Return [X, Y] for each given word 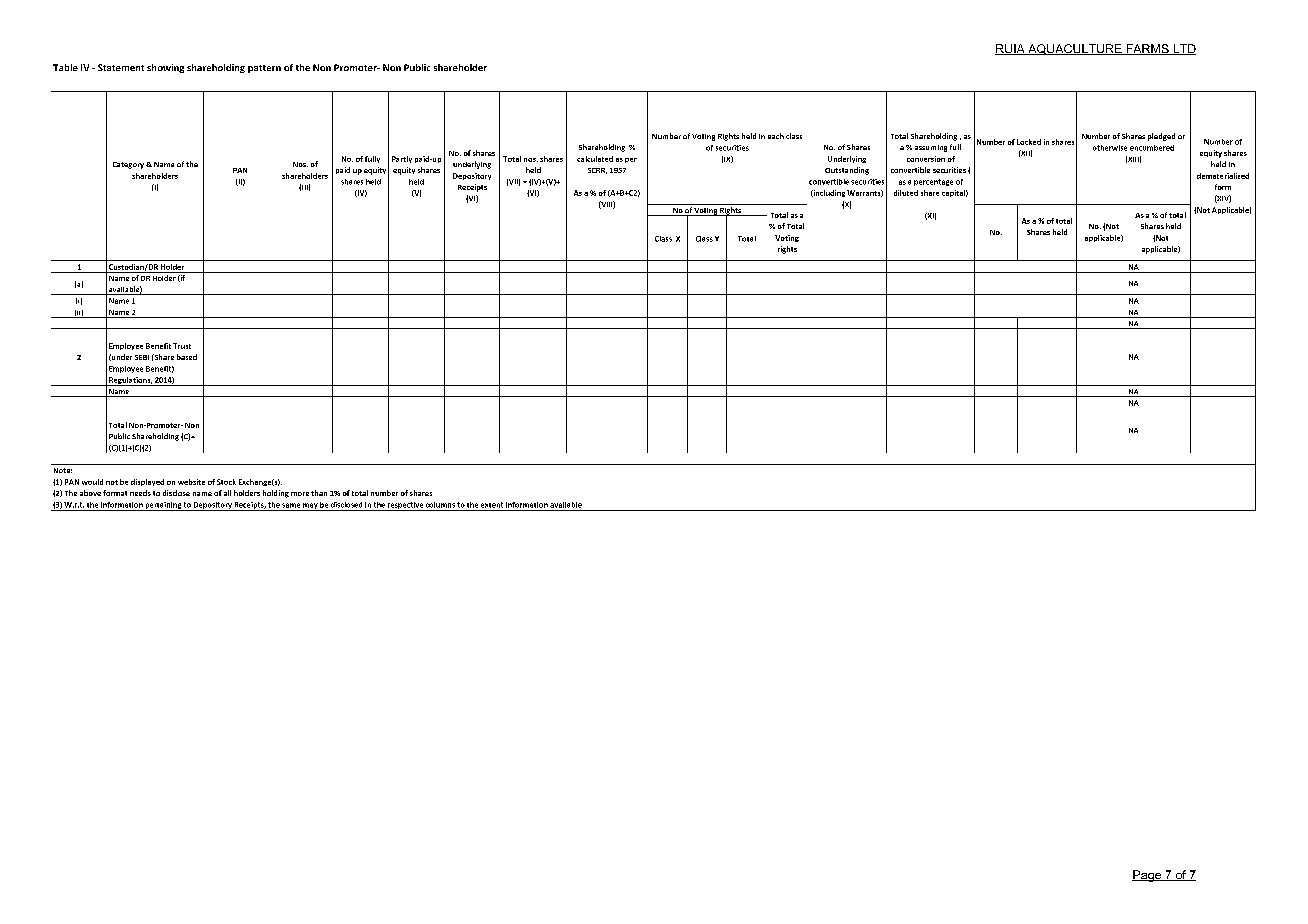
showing [165, 68]
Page [1148, 876]
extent [492, 505]
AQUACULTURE [1075, 49]
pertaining [163, 506]
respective [405, 506]
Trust [182, 346]
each [776, 136]
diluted [906, 193]
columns [440, 505]
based [187, 357]
